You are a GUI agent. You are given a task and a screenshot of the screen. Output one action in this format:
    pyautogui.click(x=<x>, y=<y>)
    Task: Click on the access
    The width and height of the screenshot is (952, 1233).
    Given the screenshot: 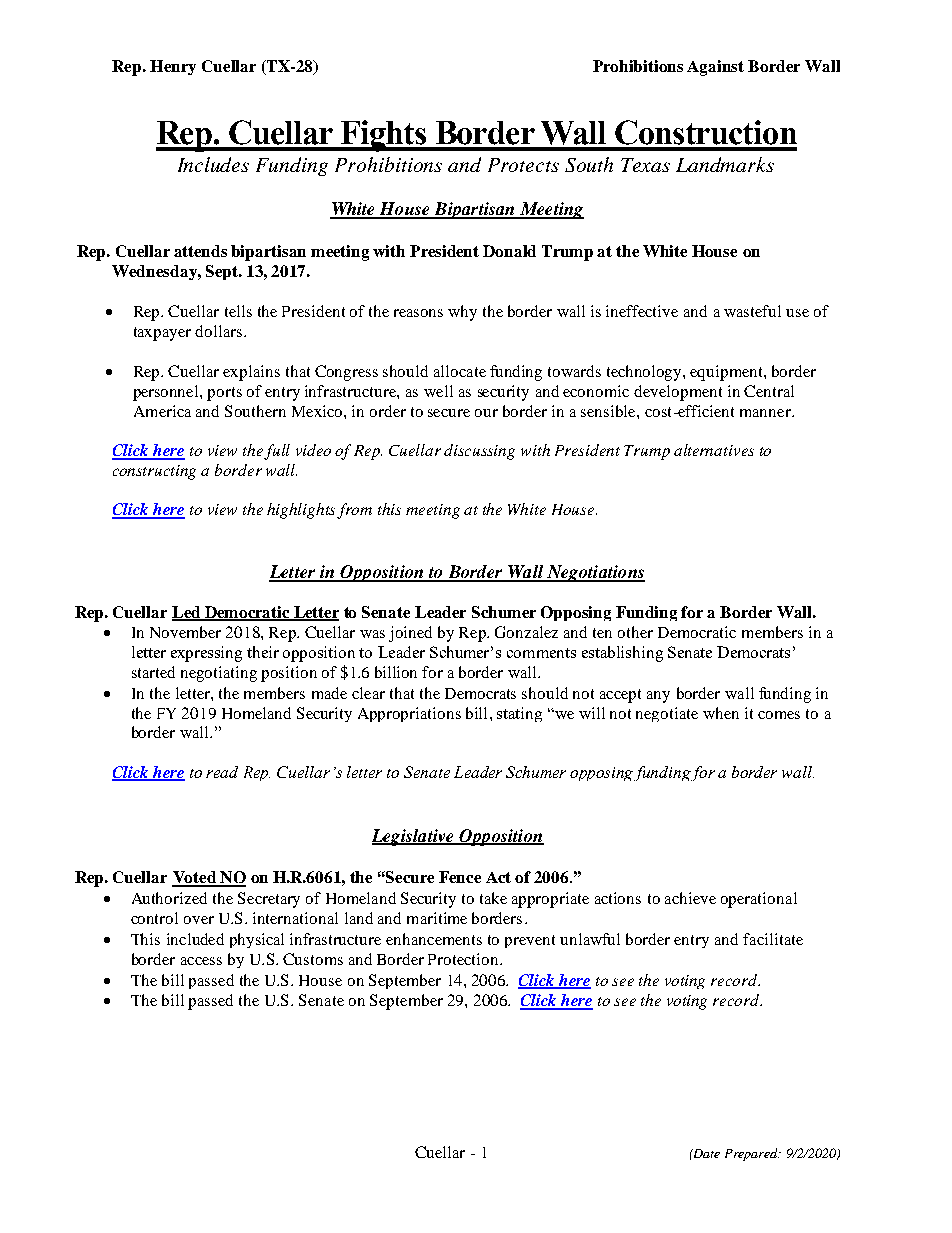 What is the action you would take?
    pyautogui.click(x=201, y=961)
